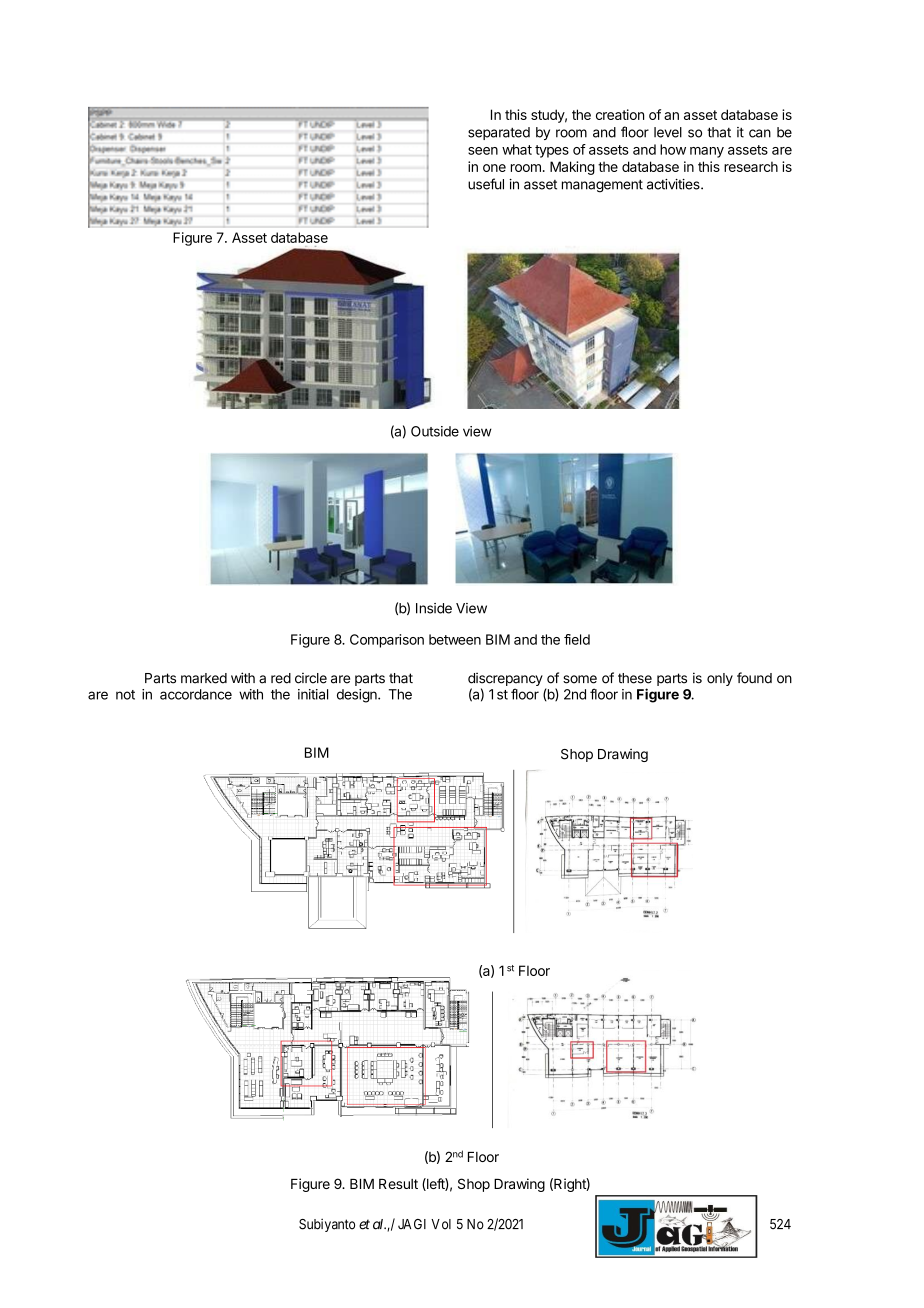 Image resolution: width=924 pixels, height=1308 pixels. Describe the element at coordinates (483, 151) in the screenshot. I see `seen` at that location.
